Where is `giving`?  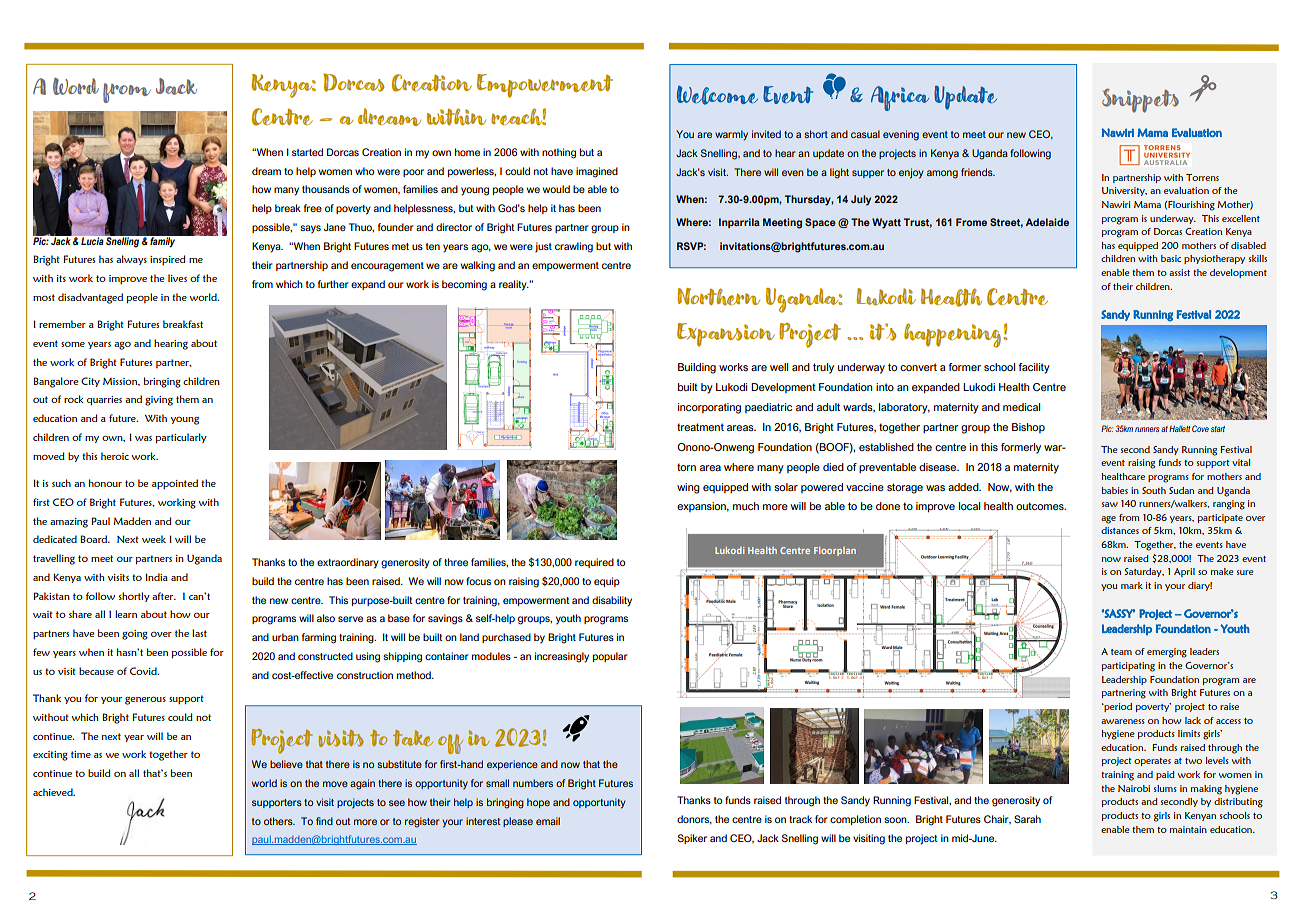
giving is located at coordinates (159, 401).
